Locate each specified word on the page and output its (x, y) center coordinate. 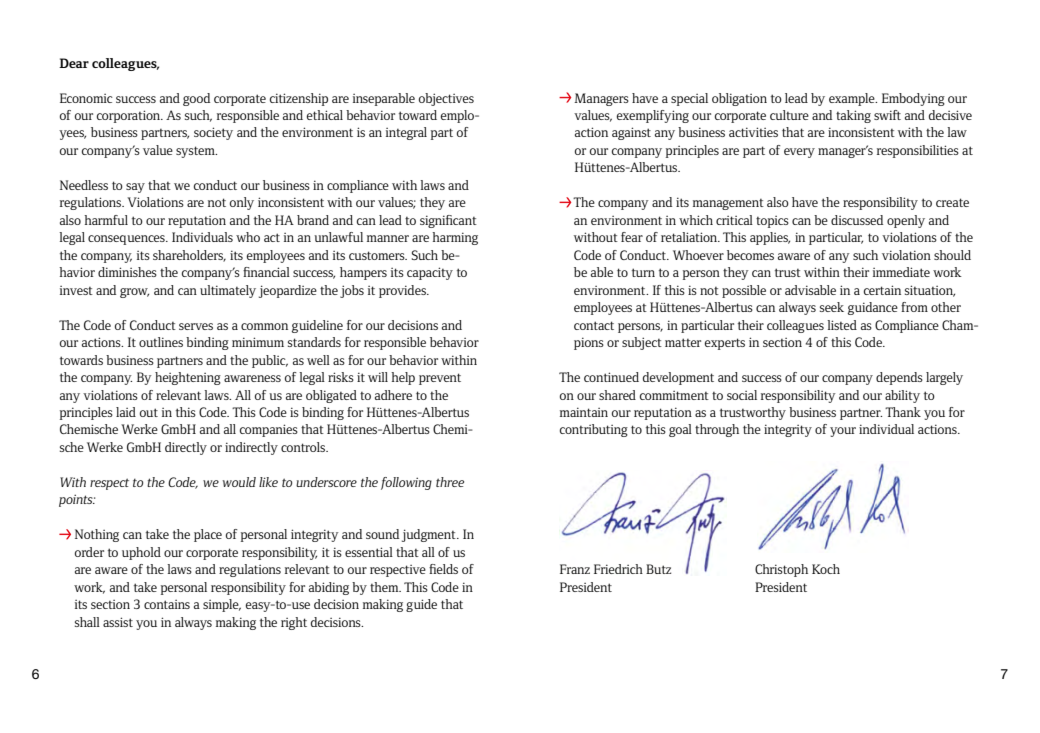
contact (594, 325)
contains (167, 604)
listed (842, 325)
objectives (446, 99)
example (853, 99)
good (196, 99)
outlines (161, 342)
